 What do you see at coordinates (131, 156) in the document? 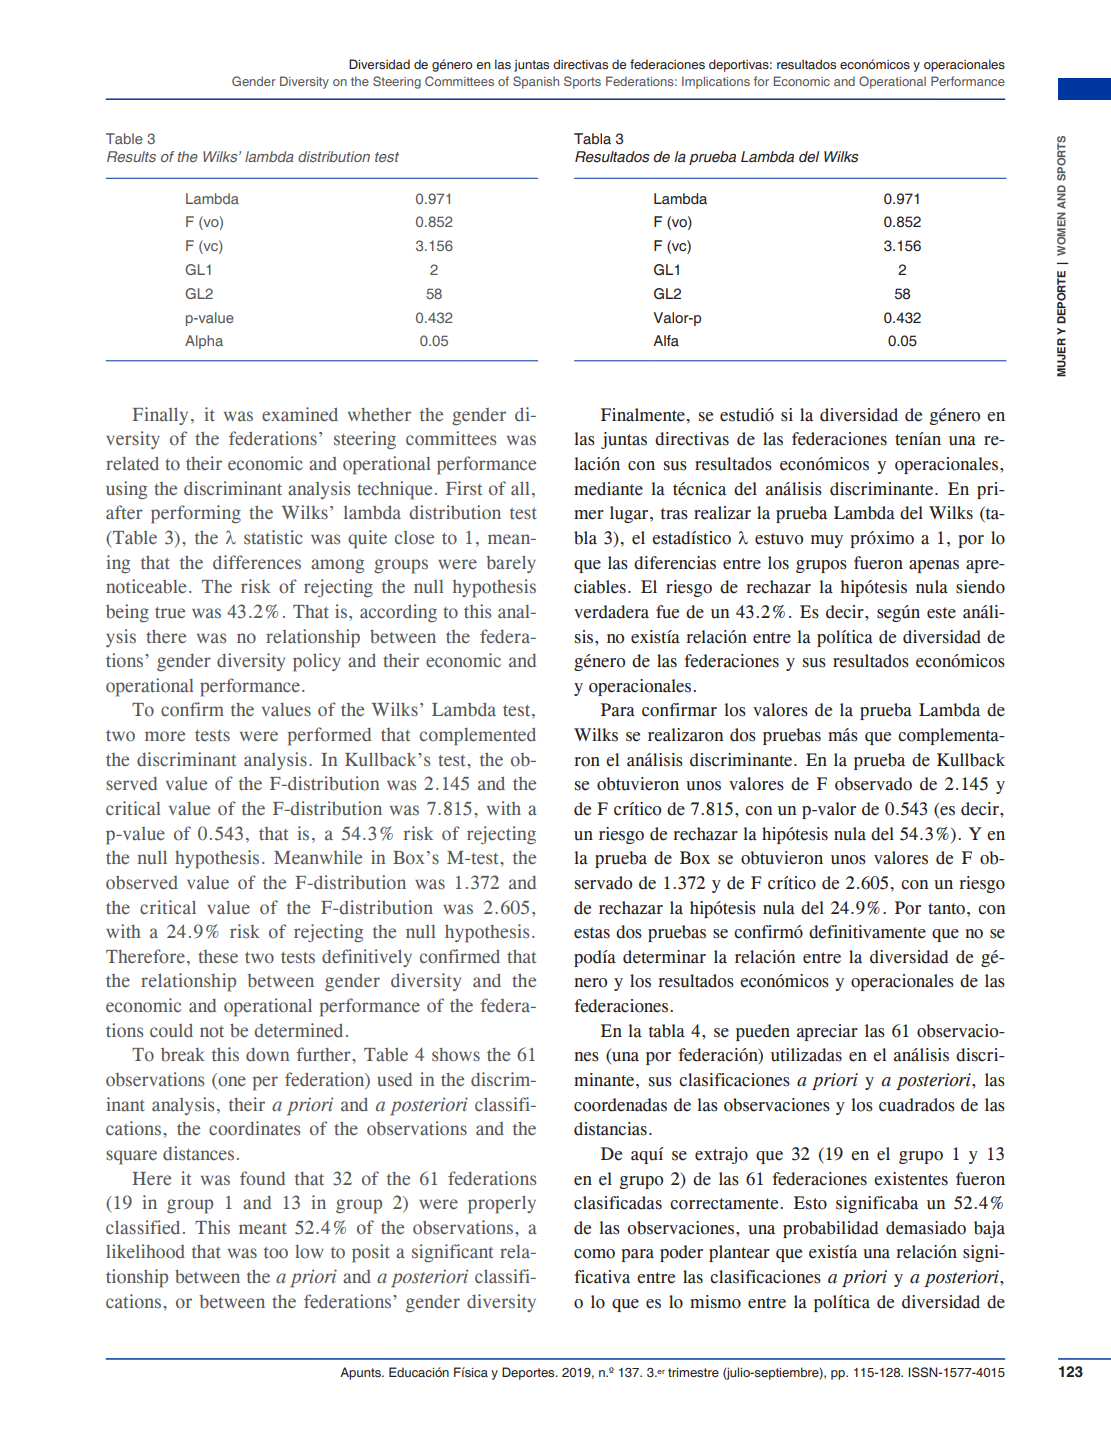
I see `Results` at bounding box center [131, 156].
